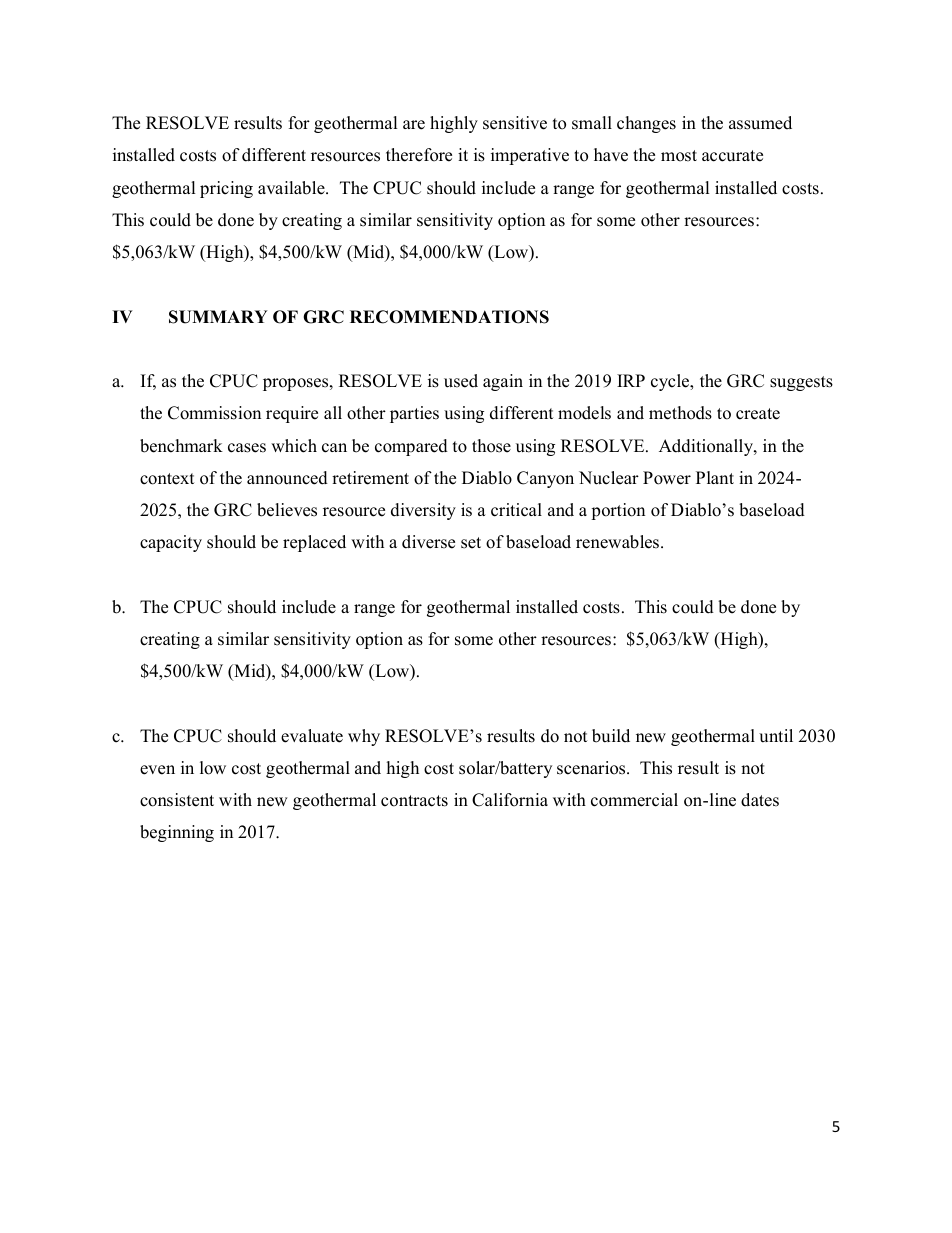 Image resolution: width=952 pixels, height=1233 pixels. Describe the element at coordinates (312, 736) in the document. I see `evaluate` at that location.
